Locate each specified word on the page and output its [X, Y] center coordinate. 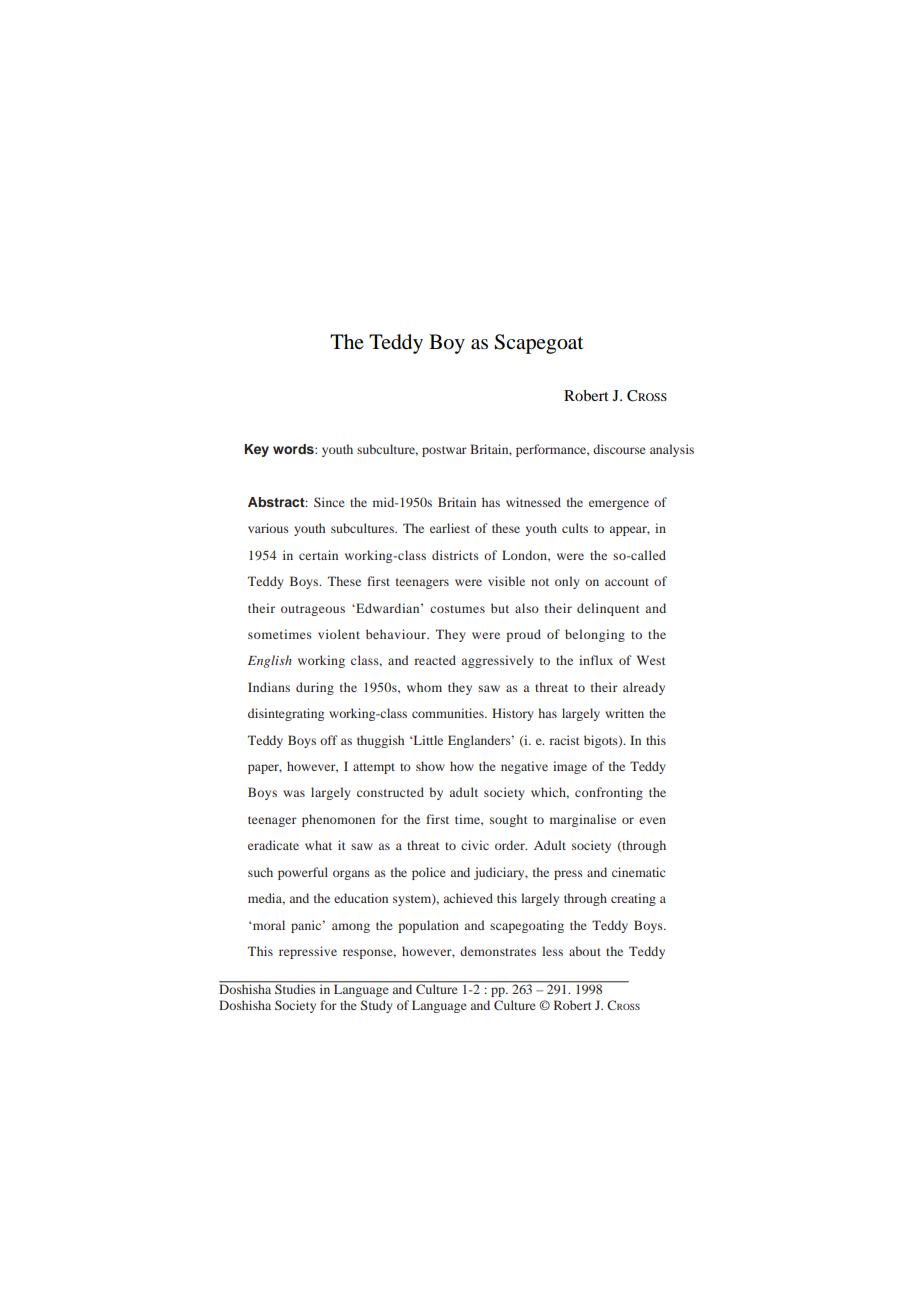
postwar [444, 451]
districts [455, 555]
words [294, 449]
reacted [435, 660]
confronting [609, 793]
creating [633, 899]
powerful [303, 873]
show [430, 766]
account [627, 582]
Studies [295, 988]
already [644, 688]
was [294, 793]
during [315, 688]
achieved [468, 898]
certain [318, 555]
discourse [619, 449]
